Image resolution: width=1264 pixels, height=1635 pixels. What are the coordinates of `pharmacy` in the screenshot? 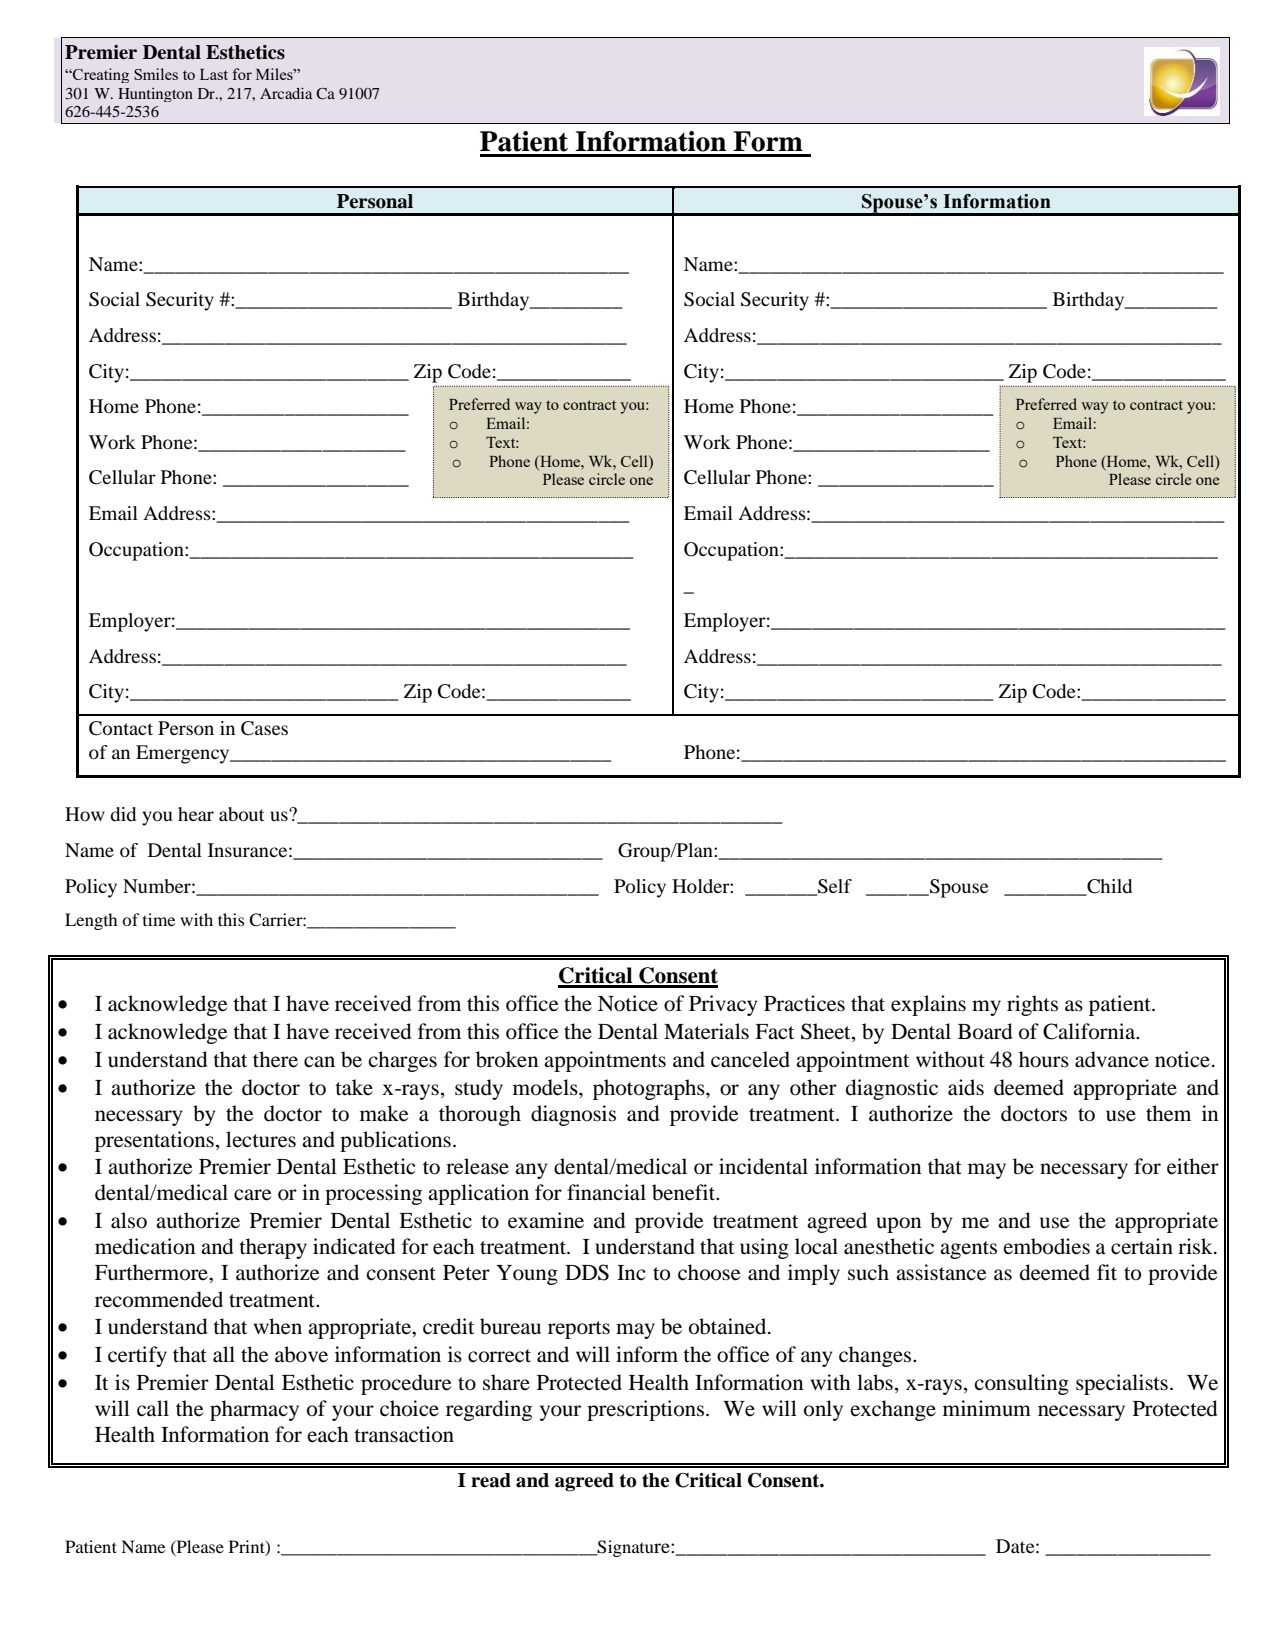 It's located at (254, 1410).
